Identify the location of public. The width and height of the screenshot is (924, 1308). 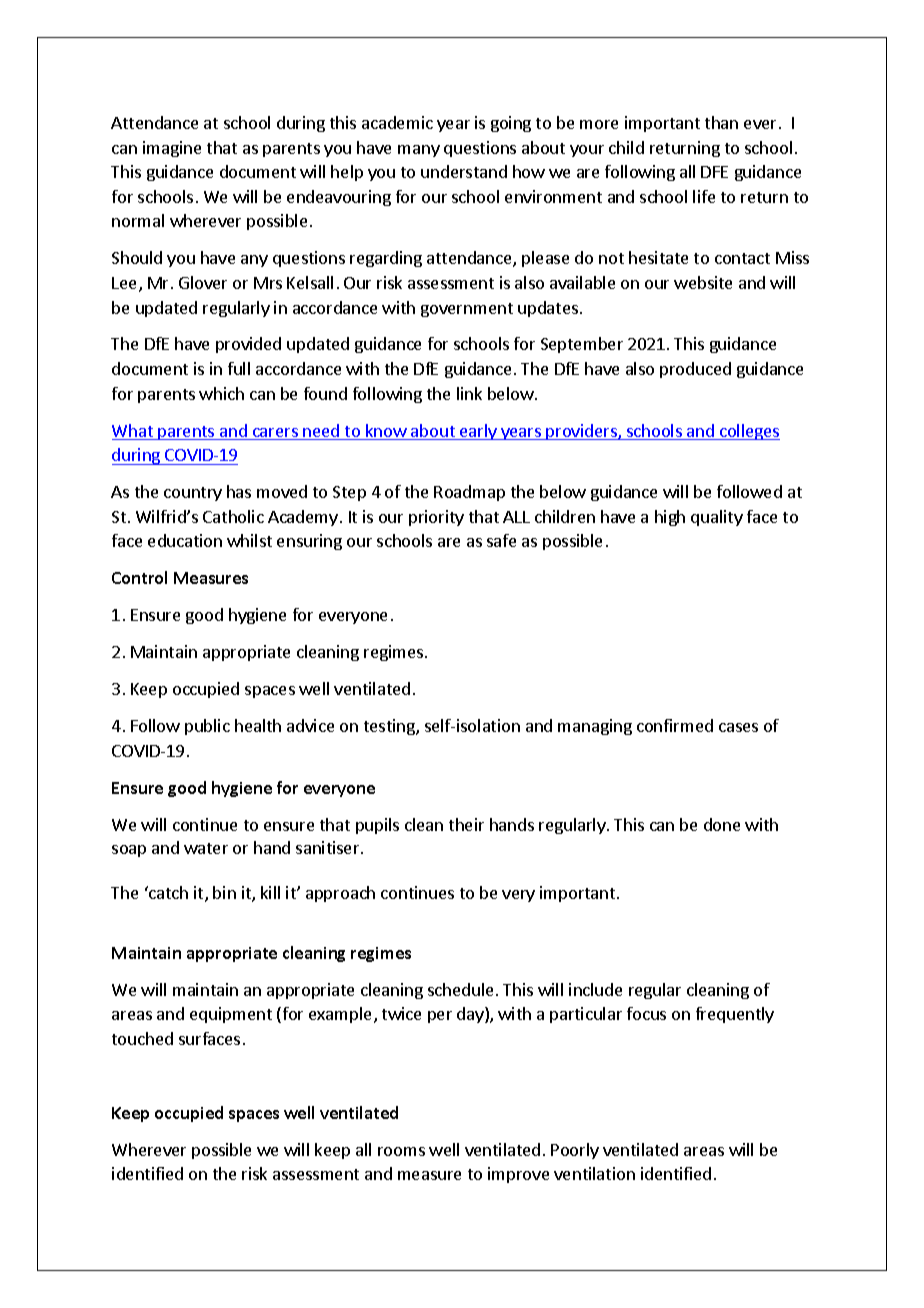
(207, 727).
